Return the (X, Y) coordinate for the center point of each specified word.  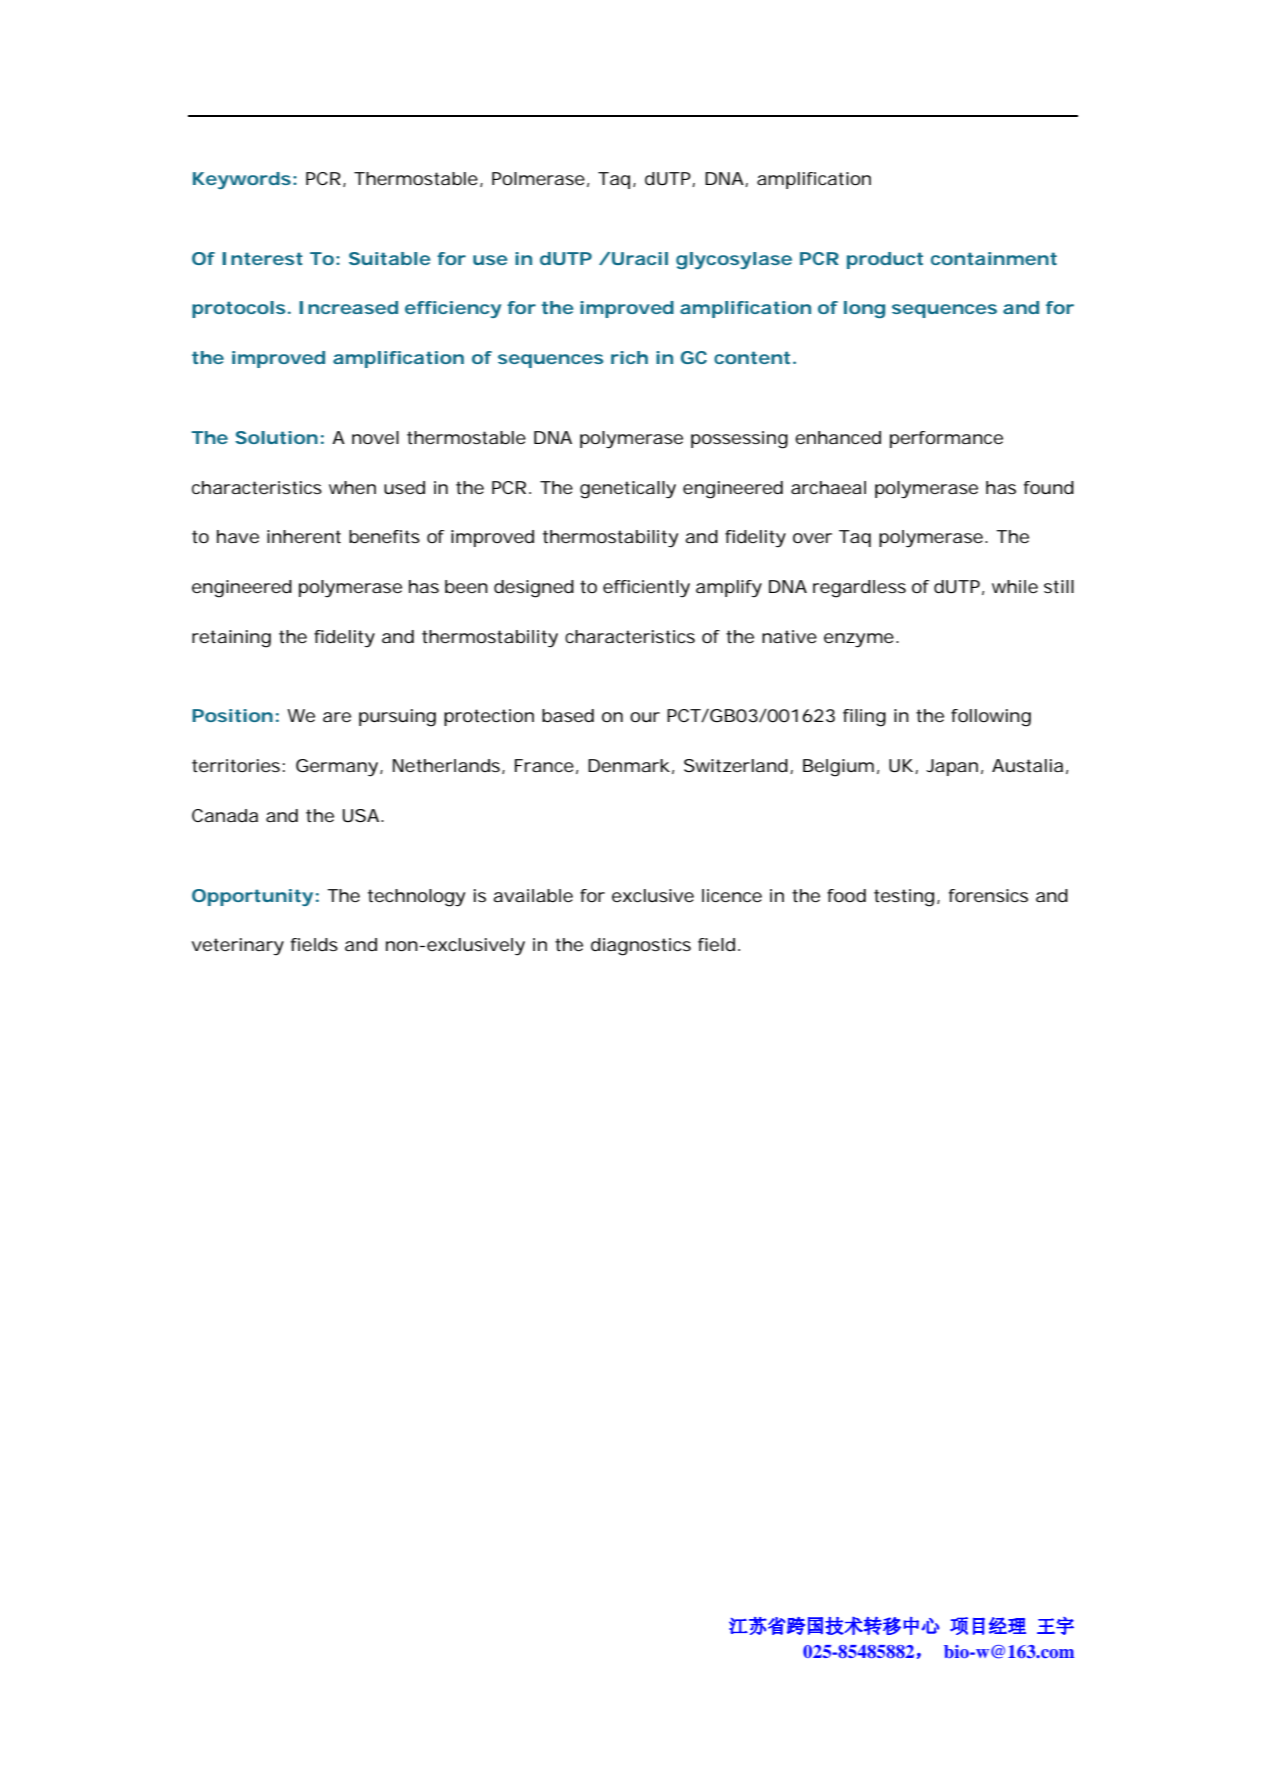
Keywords (242, 180)
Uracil (640, 258)
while (1015, 586)
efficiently (646, 589)
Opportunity (252, 897)
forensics (988, 895)
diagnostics (641, 947)
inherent (304, 536)
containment (994, 258)
